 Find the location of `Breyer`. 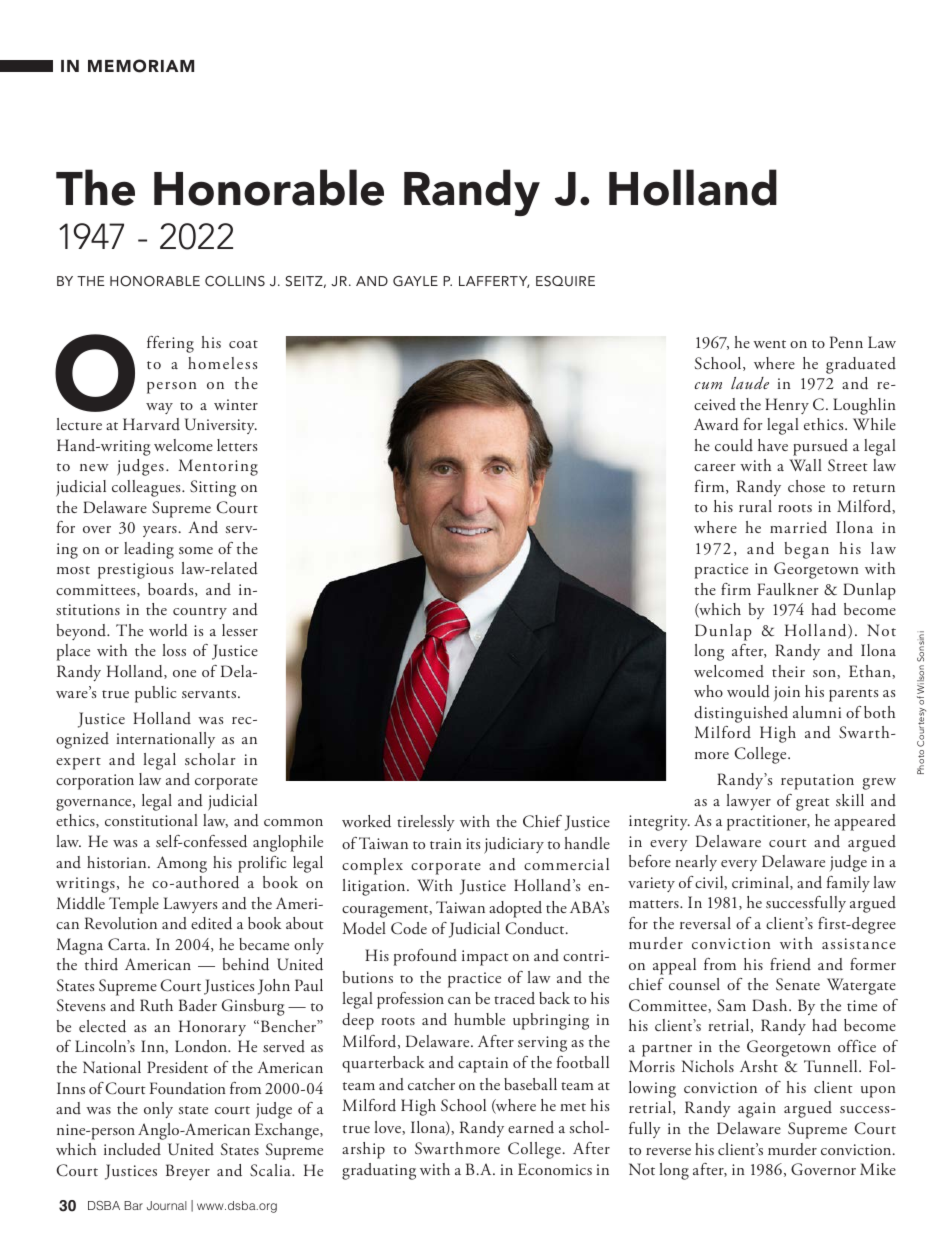

Breyer is located at coordinates (188, 1172).
